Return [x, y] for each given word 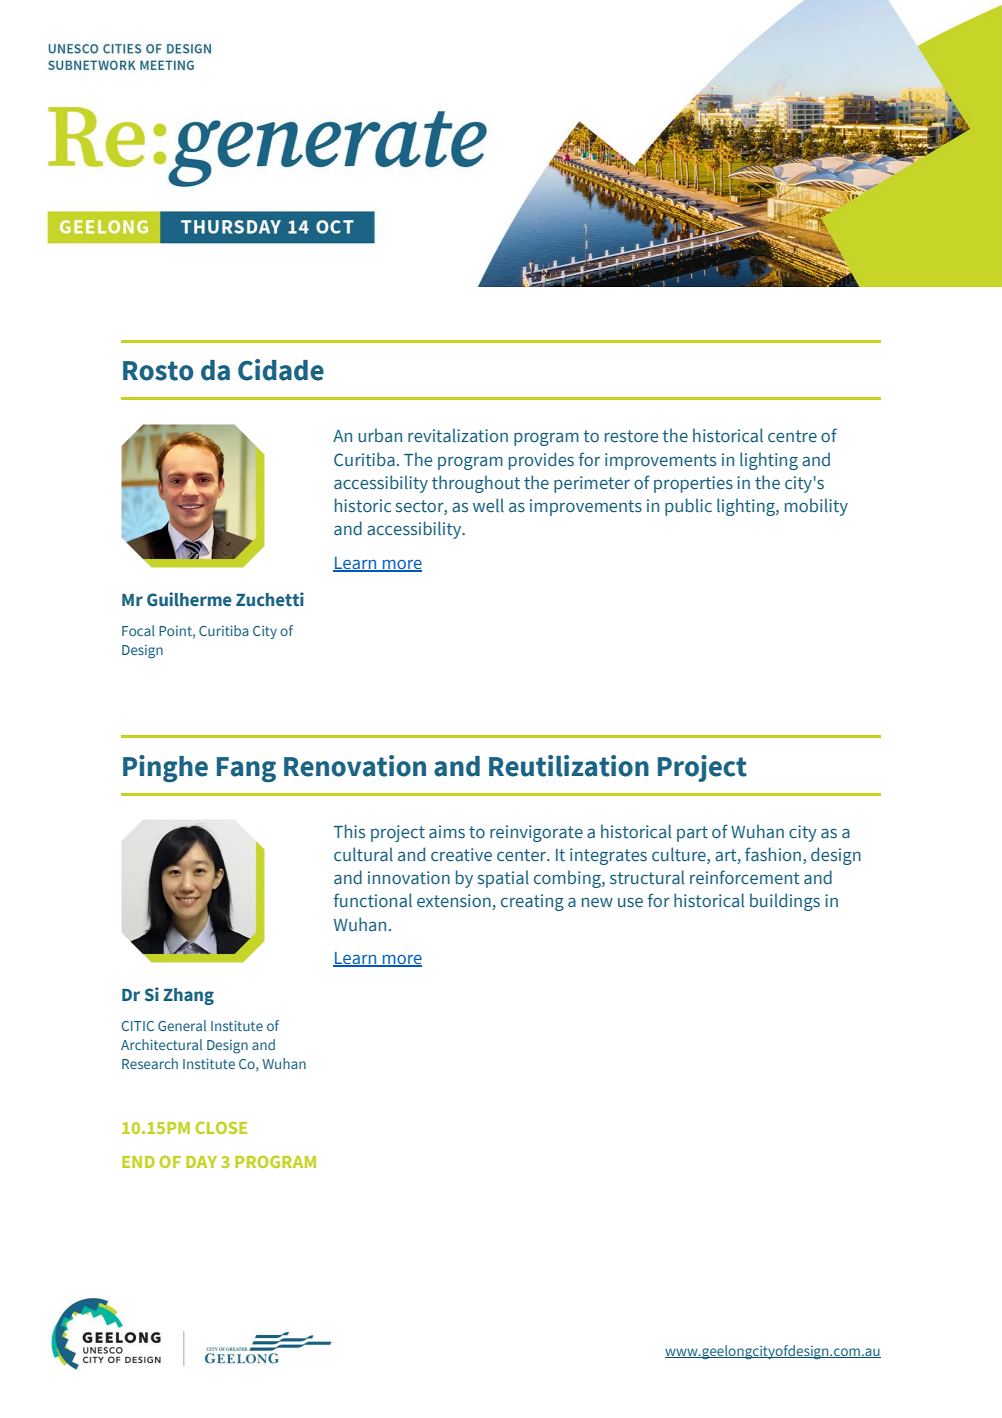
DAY [201, 1162]
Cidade [281, 370]
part [692, 834]
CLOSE [221, 1127]
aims [447, 832]
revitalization [458, 435]
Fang [246, 770]
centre [792, 436]
